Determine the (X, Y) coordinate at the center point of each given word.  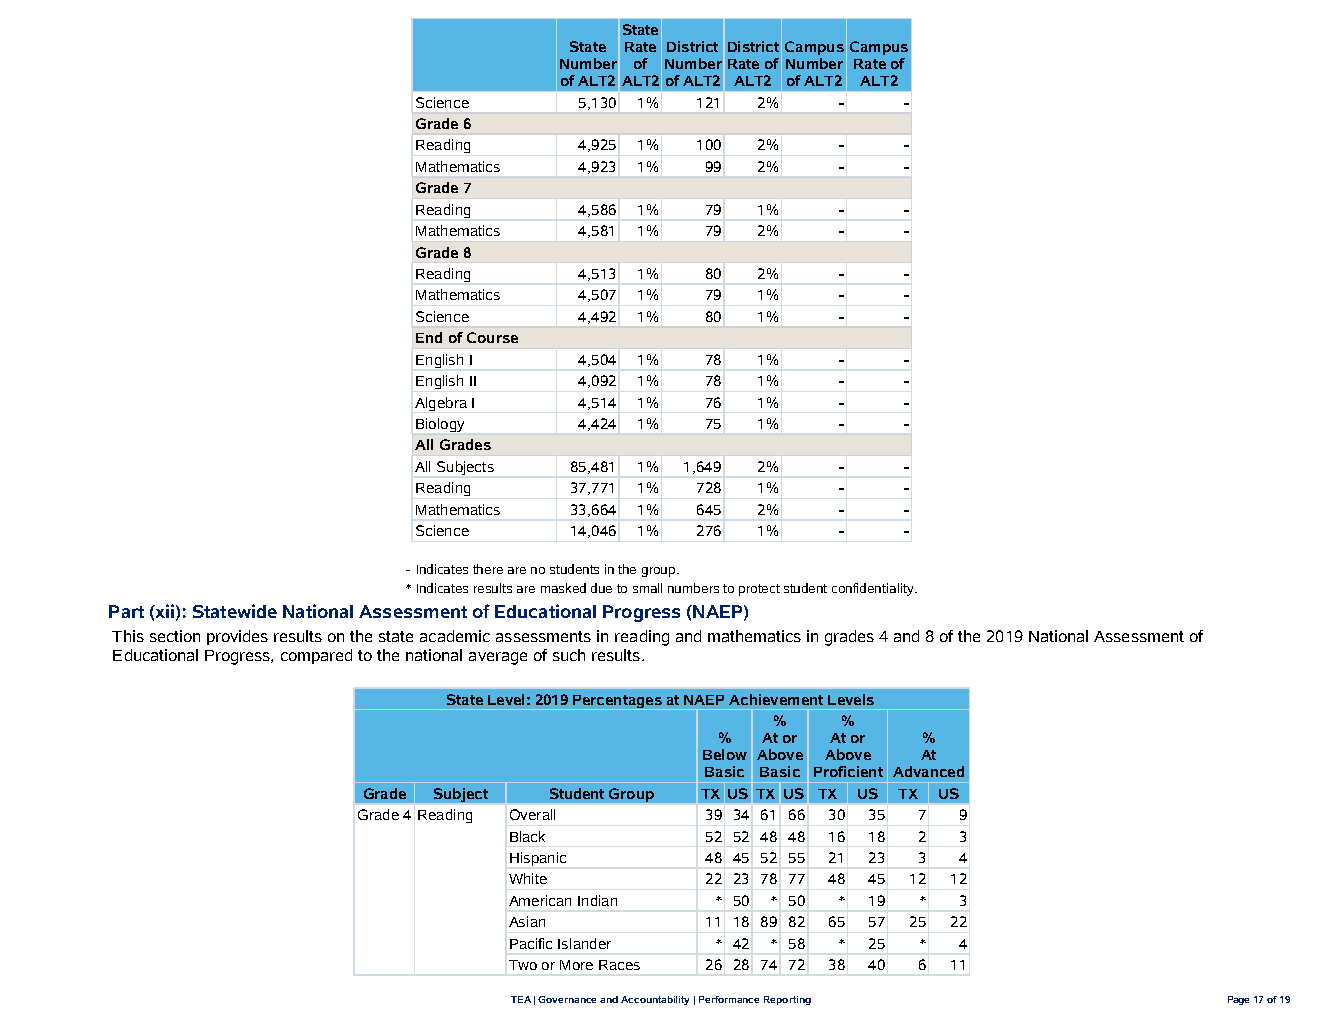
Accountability (655, 1000)
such (569, 655)
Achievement (776, 699)
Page (1238, 1000)
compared (316, 656)
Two (523, 965)
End (429, 337)
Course (492, 337)
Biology (440, 425)
